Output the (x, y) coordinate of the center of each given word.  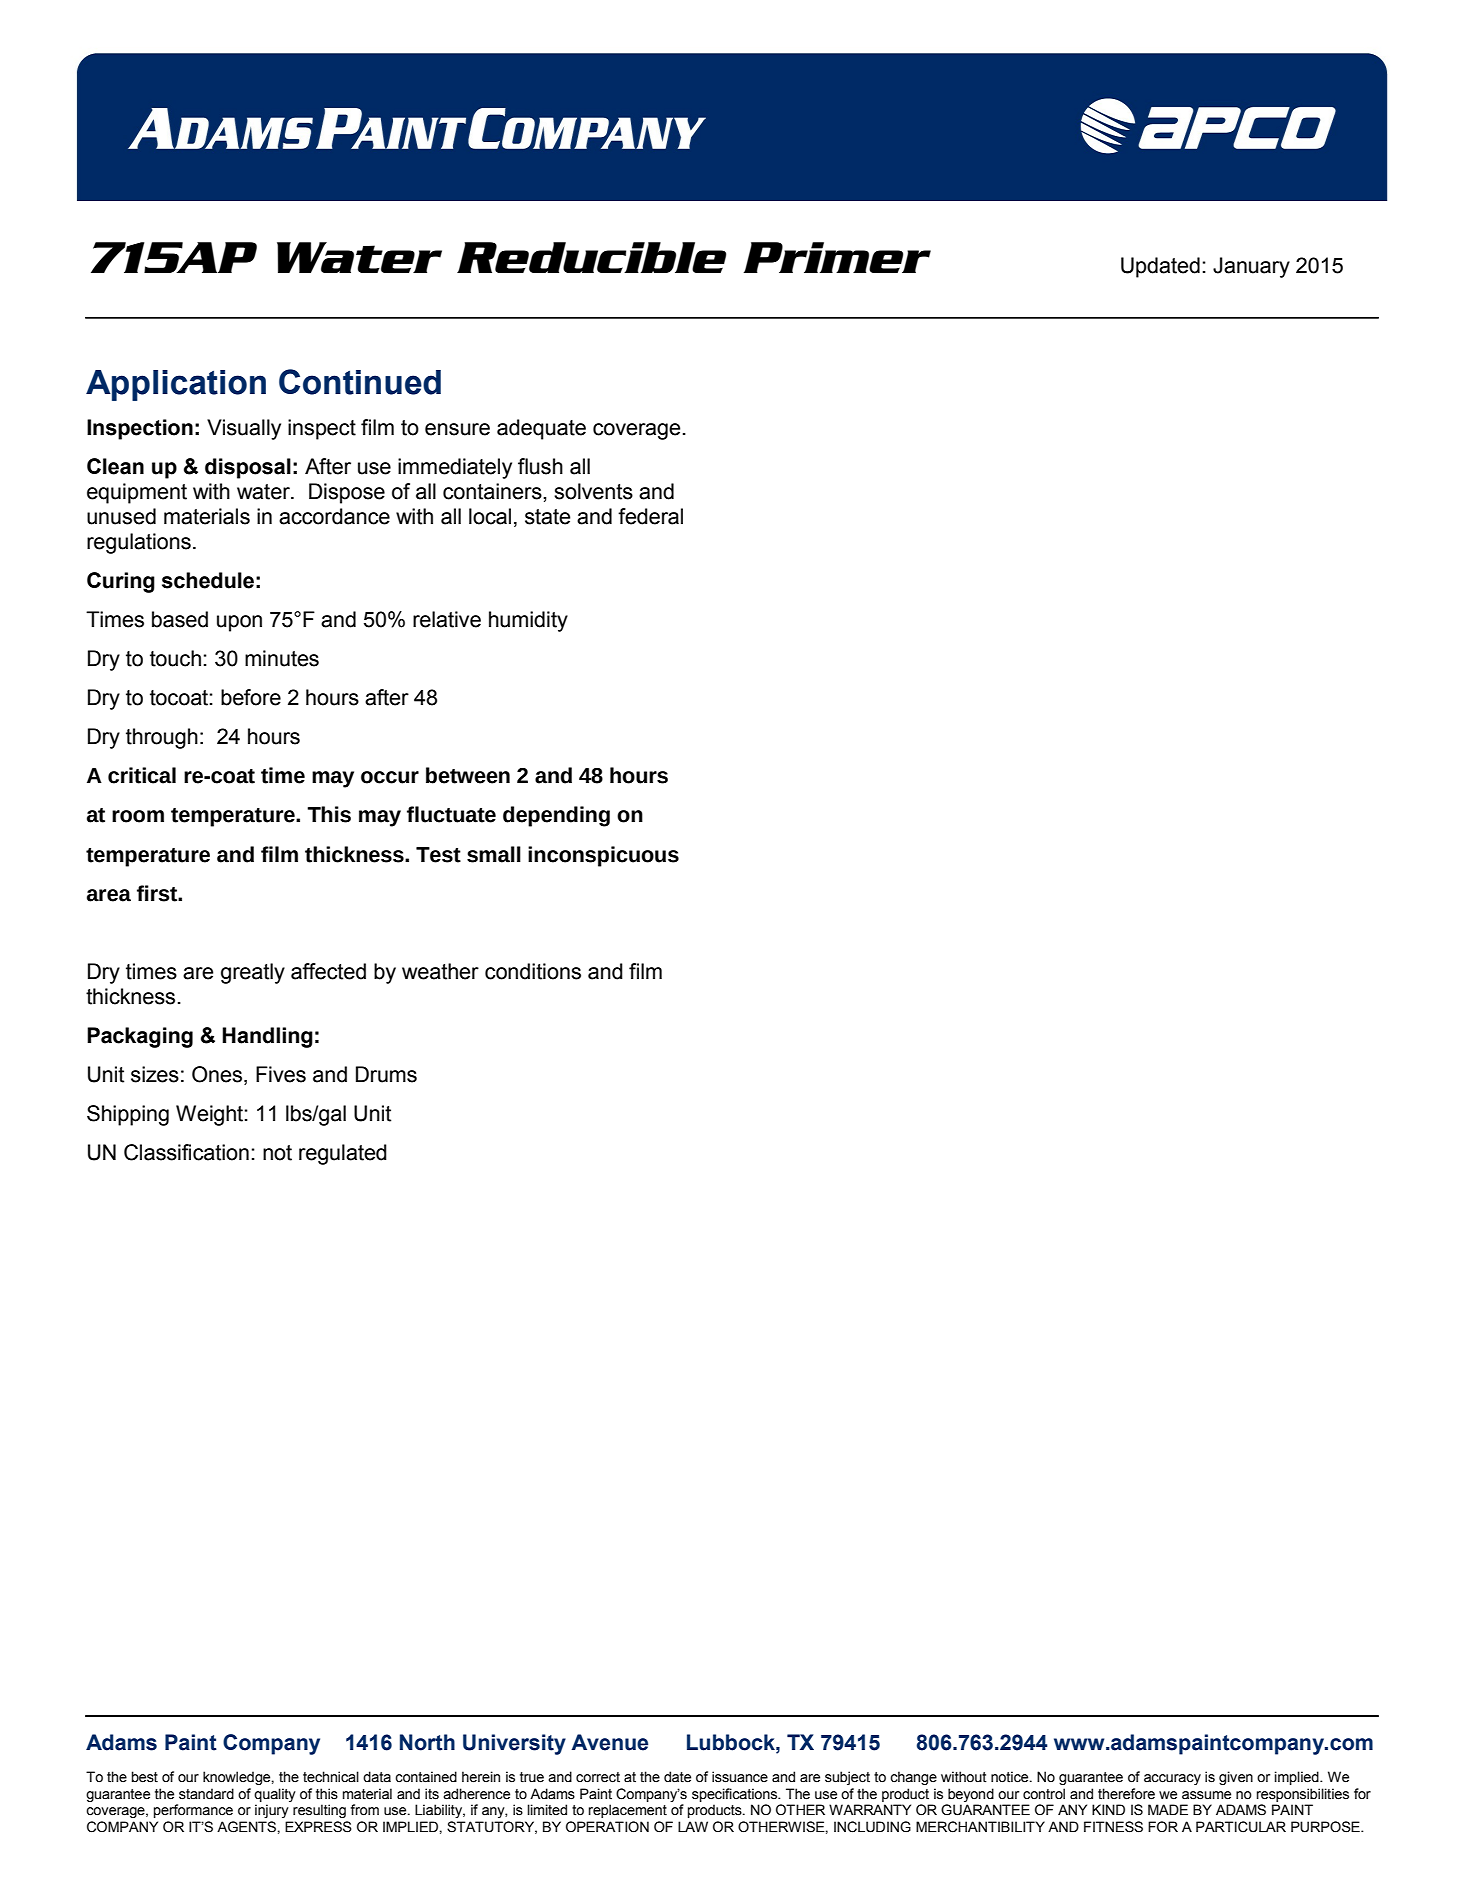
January (1251, 267)
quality (275, 1795)
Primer (837, 257)
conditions (533, 971)
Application (176, 385)
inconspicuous (603, 856)
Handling (267, 1037)
